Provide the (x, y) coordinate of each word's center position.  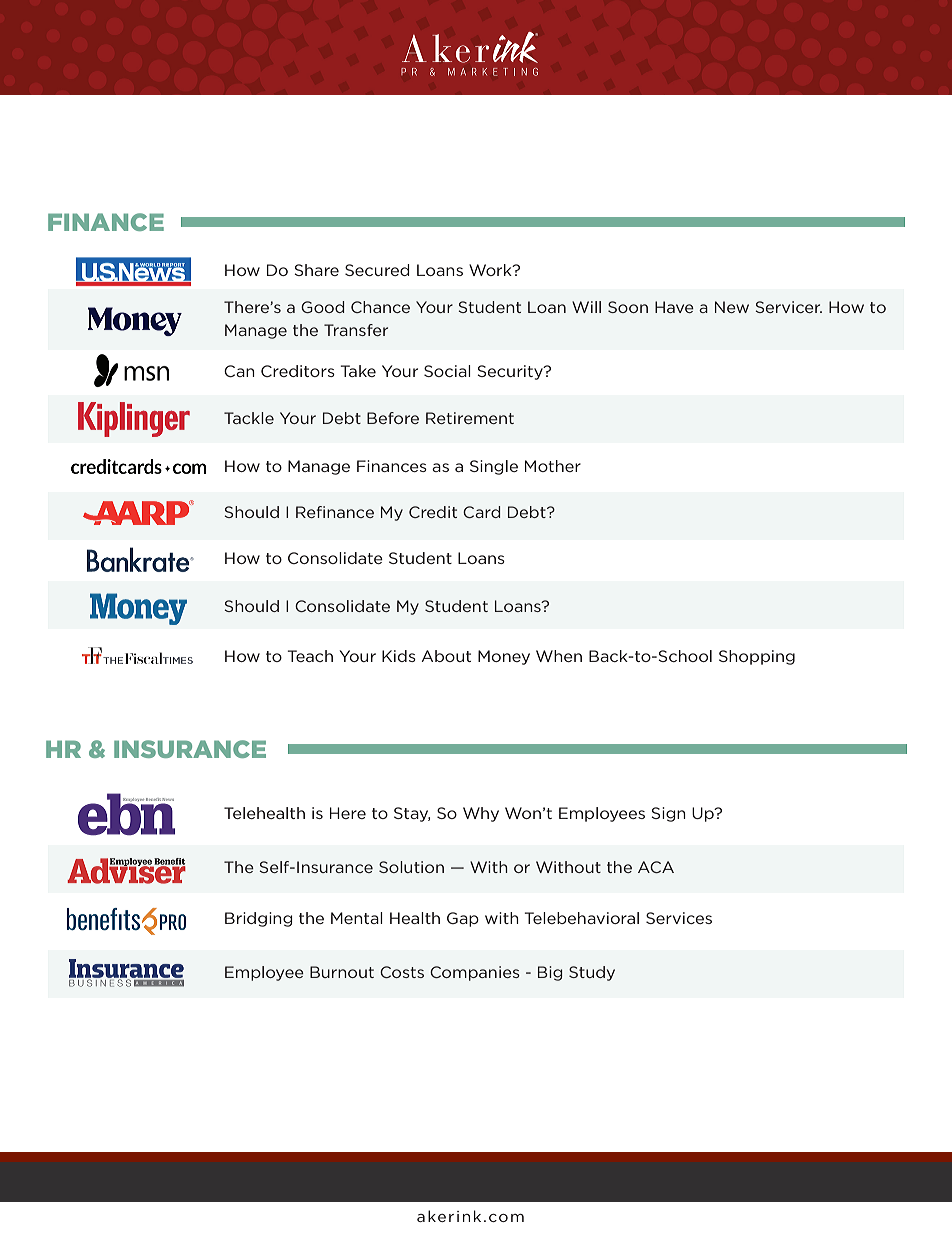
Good (322, 307)
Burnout (342, 972)
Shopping (757, 657)
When (559, 656)
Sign (668, 814)
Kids (399, 656)
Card (481, 512)
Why (481, 814)
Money (504, 657)
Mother (553, 466)
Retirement (470, 418)
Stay (412, 814)
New (732, 307)
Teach (310, 656)
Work (491, 270)
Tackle (249, 418)
